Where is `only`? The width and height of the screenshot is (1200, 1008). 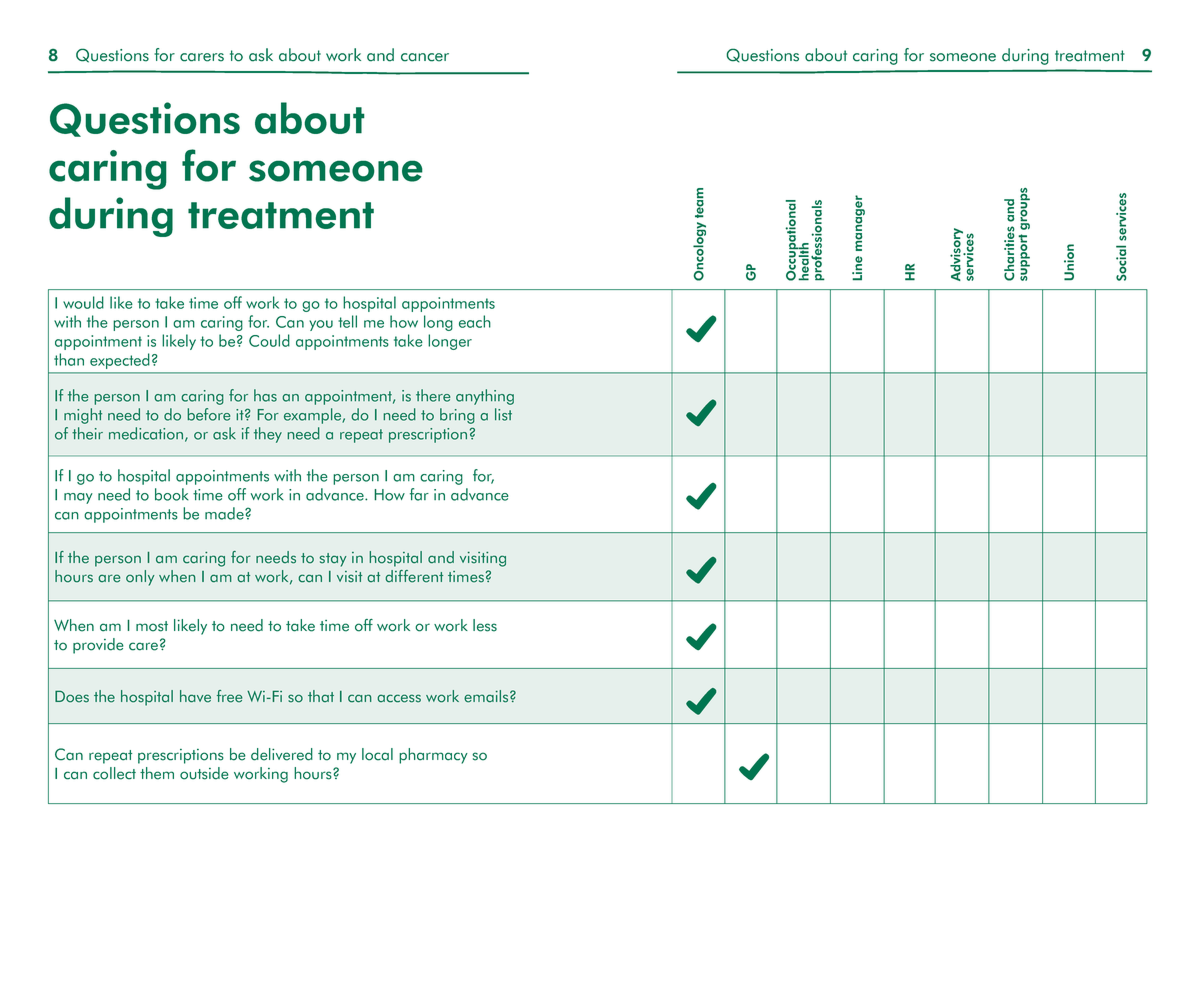
only is located at coordinates (140, 578).
